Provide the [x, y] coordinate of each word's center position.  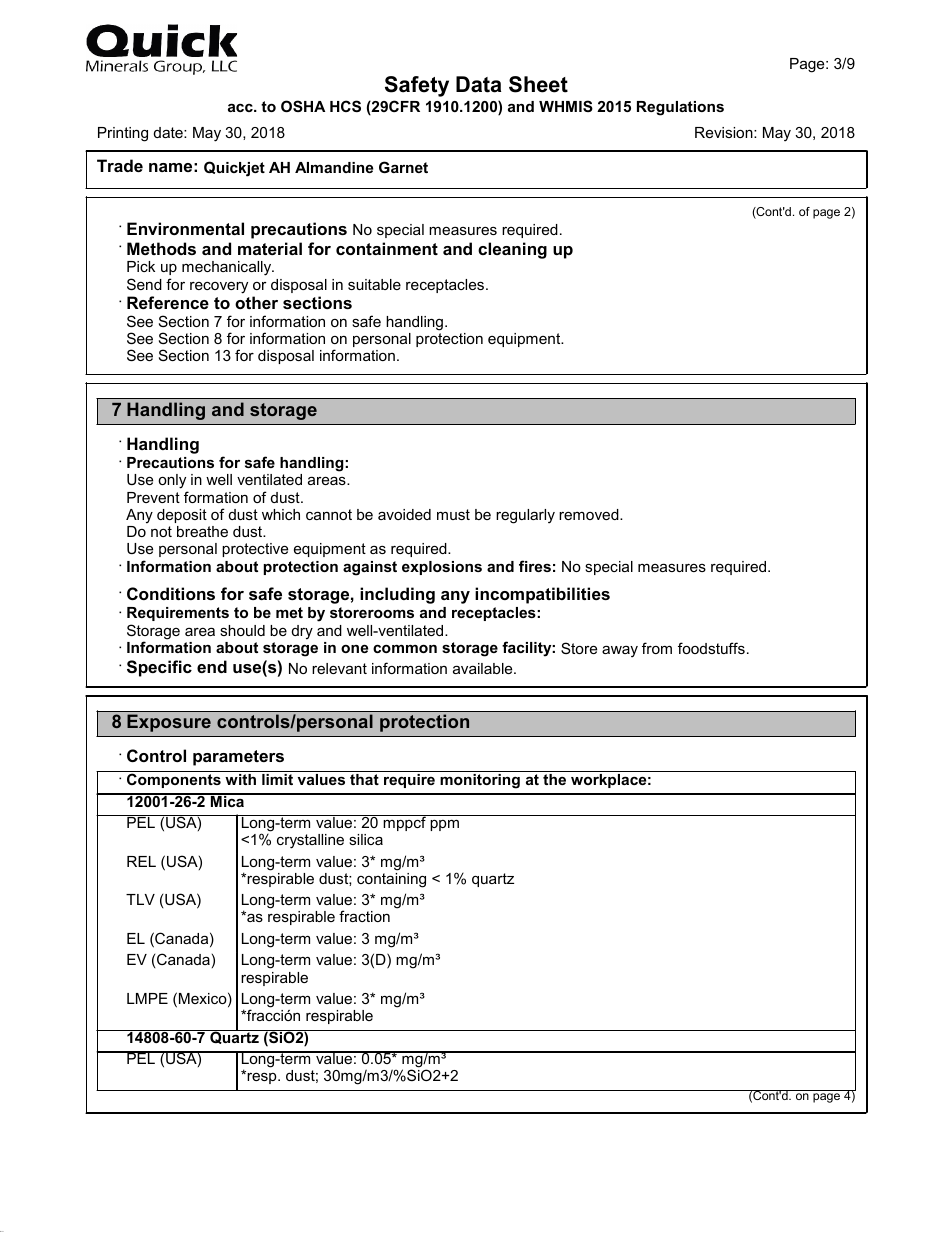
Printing [123, 134]
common [405, 648]
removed [590, 514]
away [620, 651]
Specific [159, 668]
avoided [404, 514]
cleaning [512, 250]
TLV [140, 899]
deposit [182, 516]
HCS [345, 106]
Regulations [680, 108]
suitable [374, 284]
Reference [168, 302]
